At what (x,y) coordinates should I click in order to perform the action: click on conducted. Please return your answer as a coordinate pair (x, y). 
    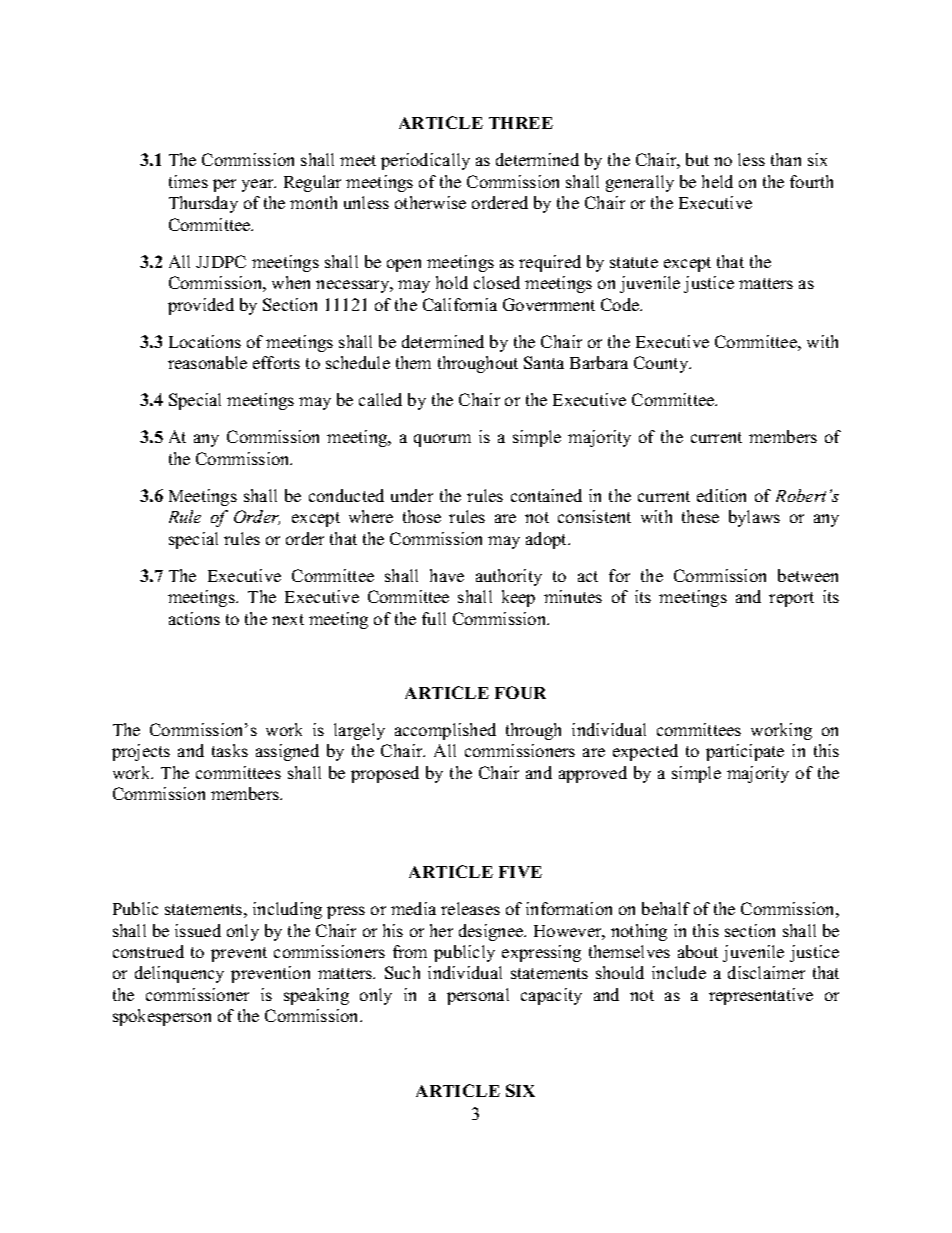
    Looking at the image, I should click on (346, 495).
